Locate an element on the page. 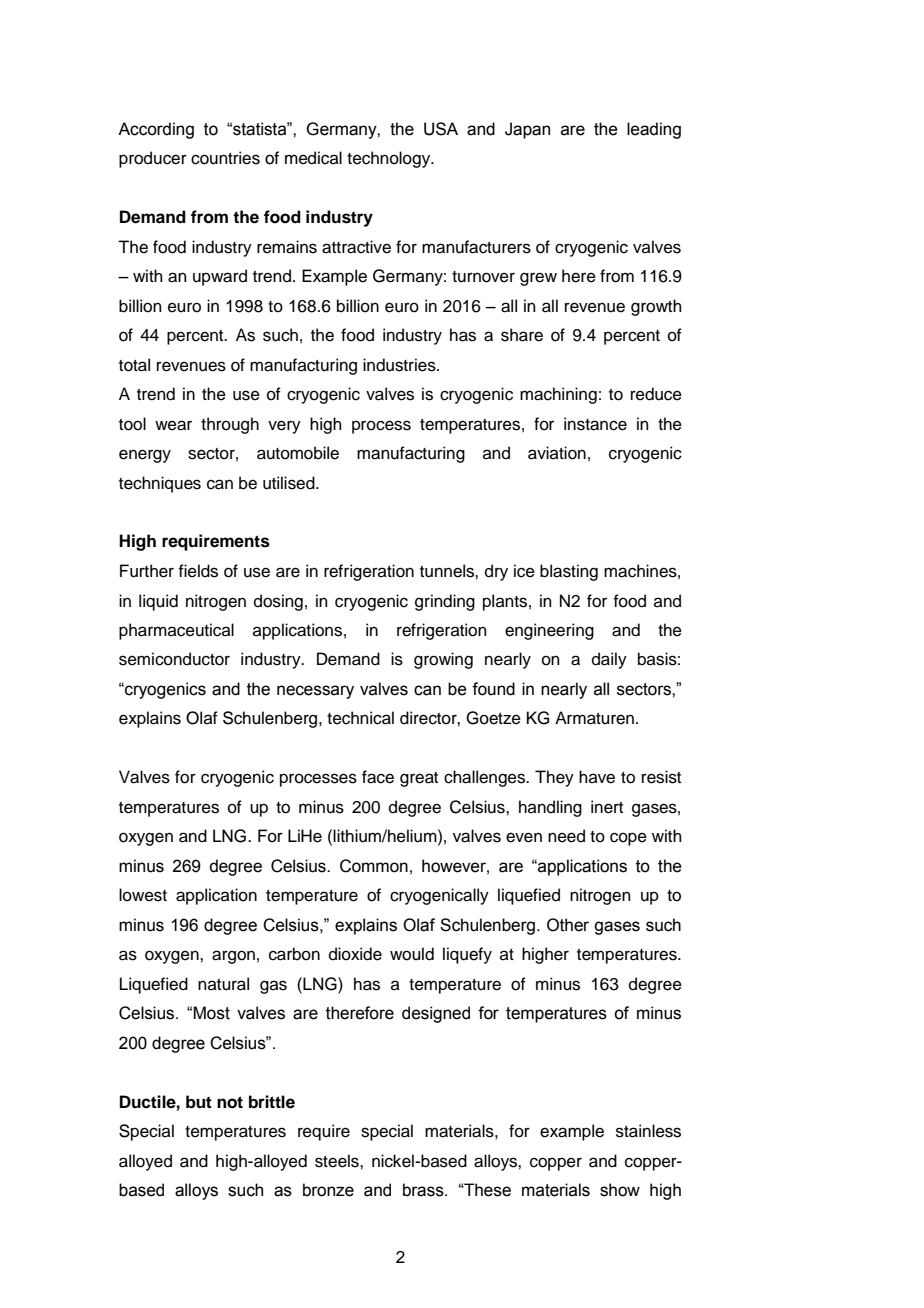 This page has width=924, height=1308. brass is located at coordinates (424, 1190).
